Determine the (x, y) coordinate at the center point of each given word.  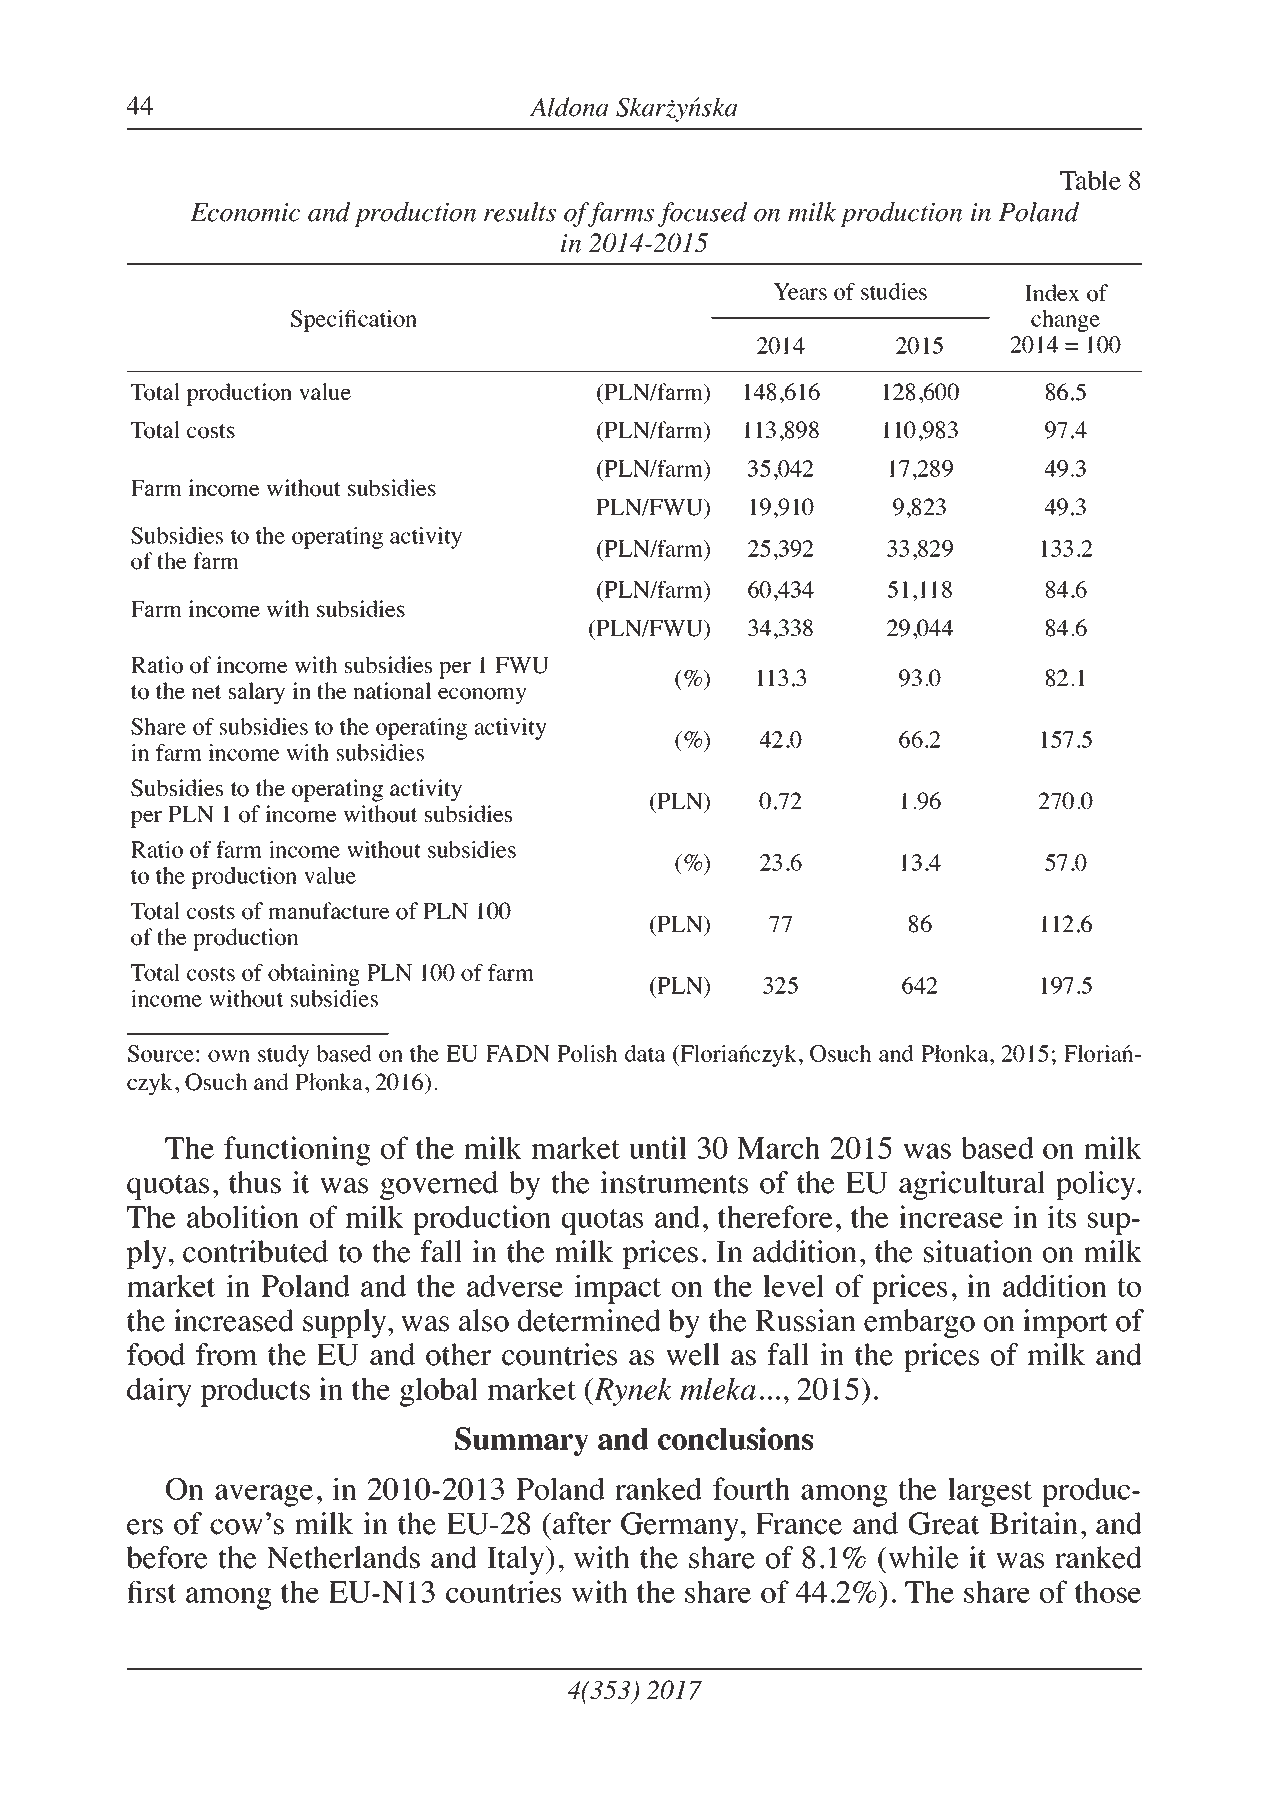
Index (1052, 293)
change (1065, 321)
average (264, 1495)
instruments (674, 1182)
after (582, 1523)
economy (482, 696)
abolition (243, 1216)
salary (256, 693)
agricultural (972, 1185)
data (645, 1053)
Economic (245, 212)
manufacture (329, 911)
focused (702, 214)
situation (978, 1251)
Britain (1033, 1523)
